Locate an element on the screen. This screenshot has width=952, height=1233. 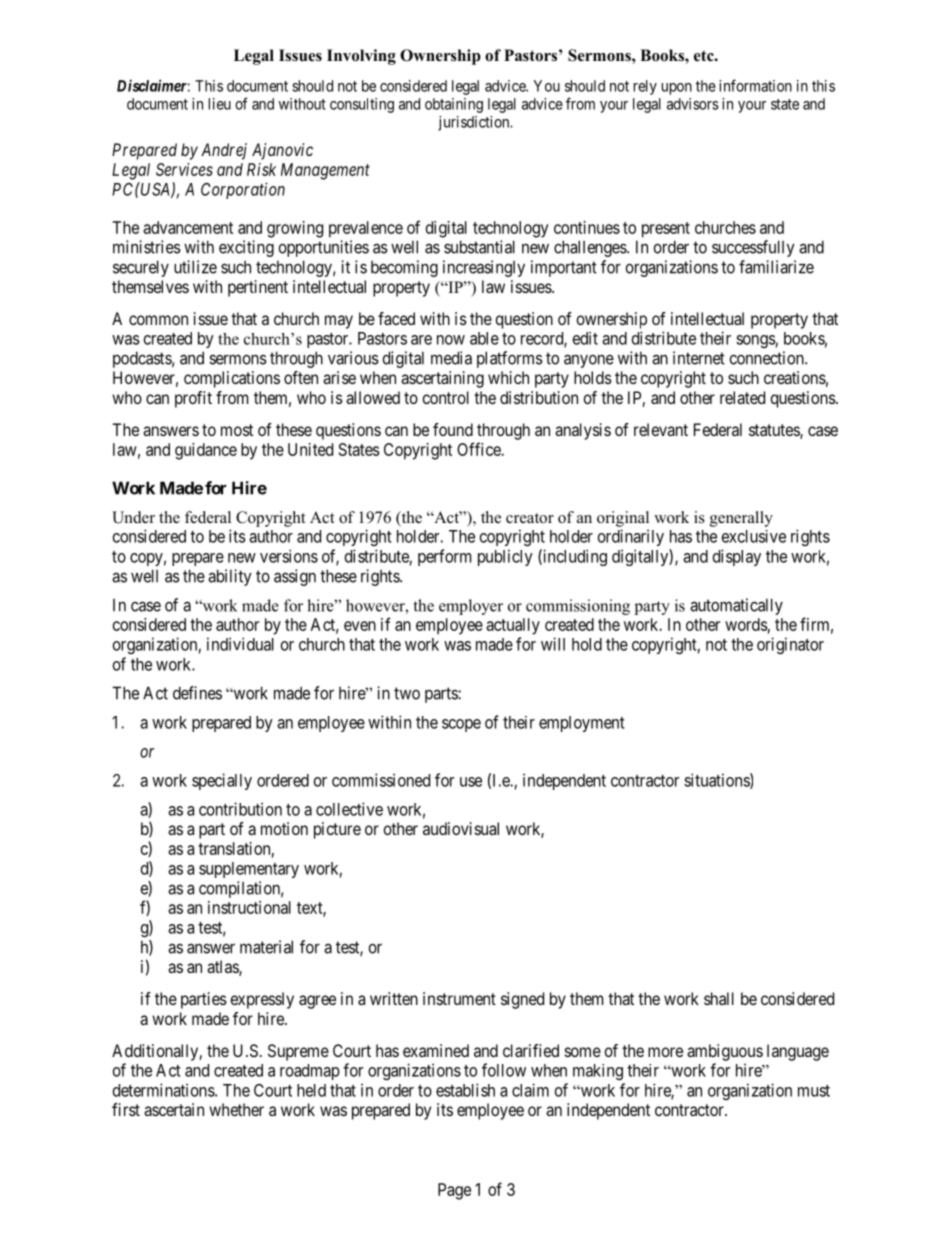
Page is located at coordinates (454, 1191).
